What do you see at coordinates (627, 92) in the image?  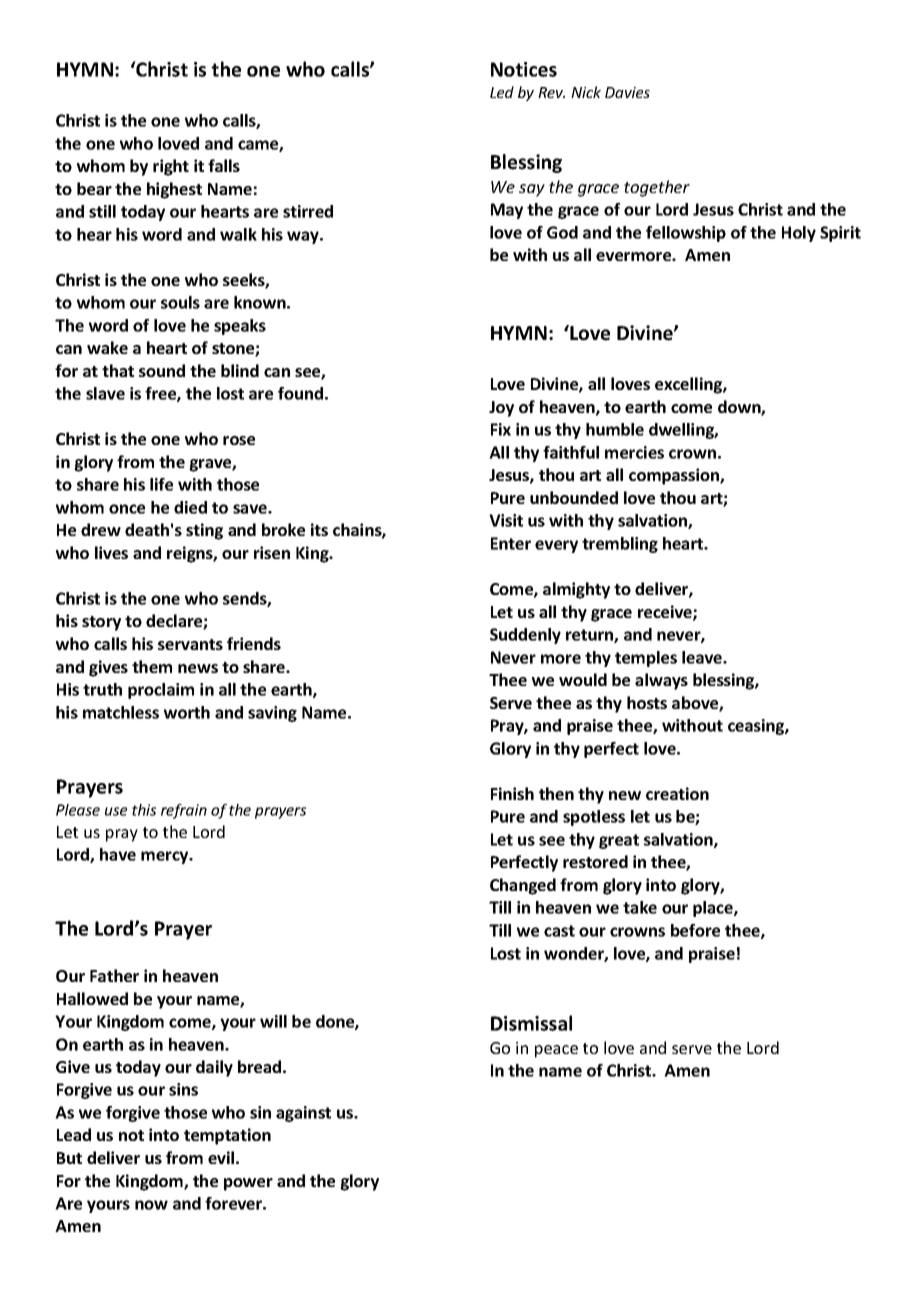 I see `Davies` at bounding box center [627, 92].
